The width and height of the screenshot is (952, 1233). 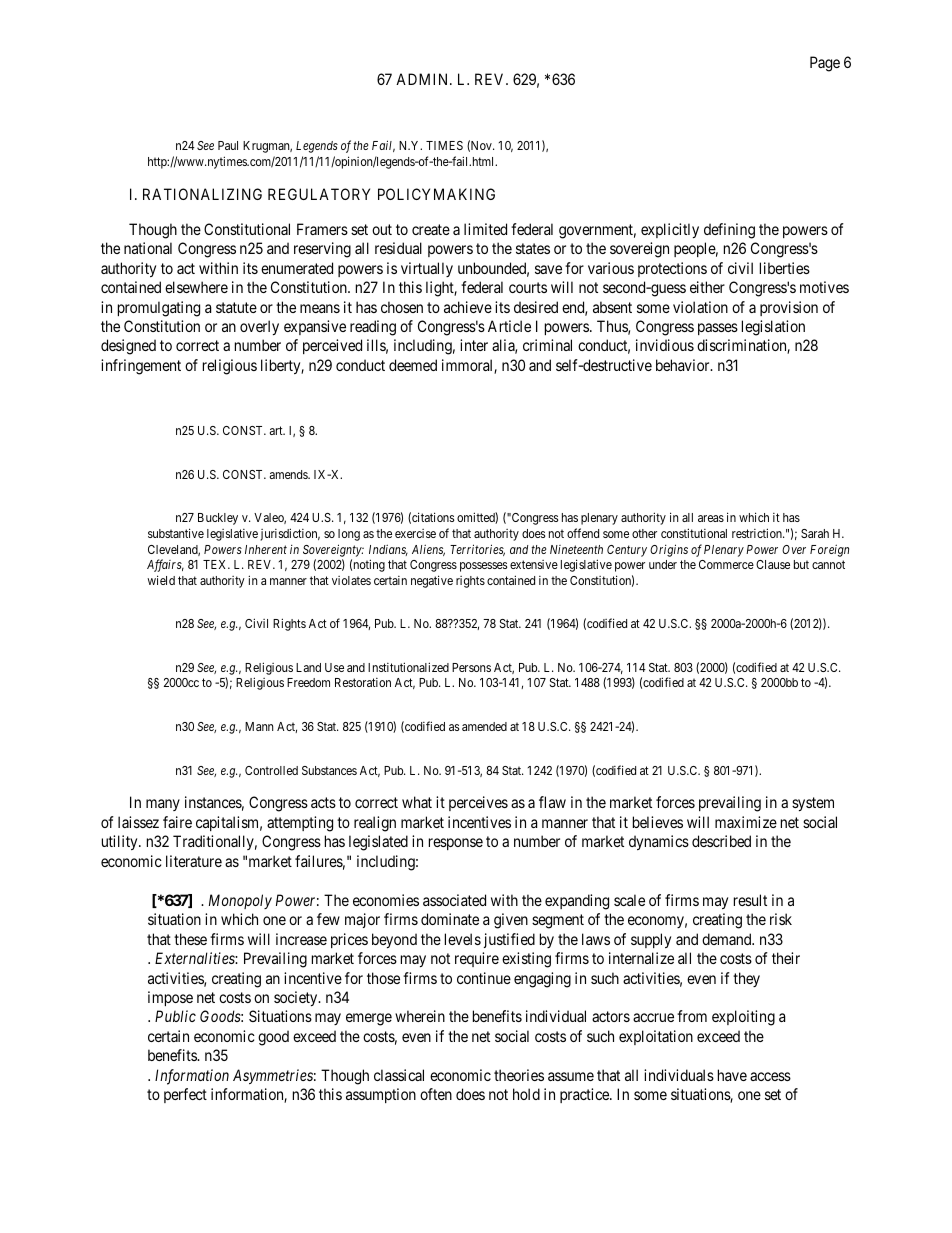 What do you see at coordinates (228, 145) in the screenshot?
I see `Paul` at bounding box center [228, 145].
